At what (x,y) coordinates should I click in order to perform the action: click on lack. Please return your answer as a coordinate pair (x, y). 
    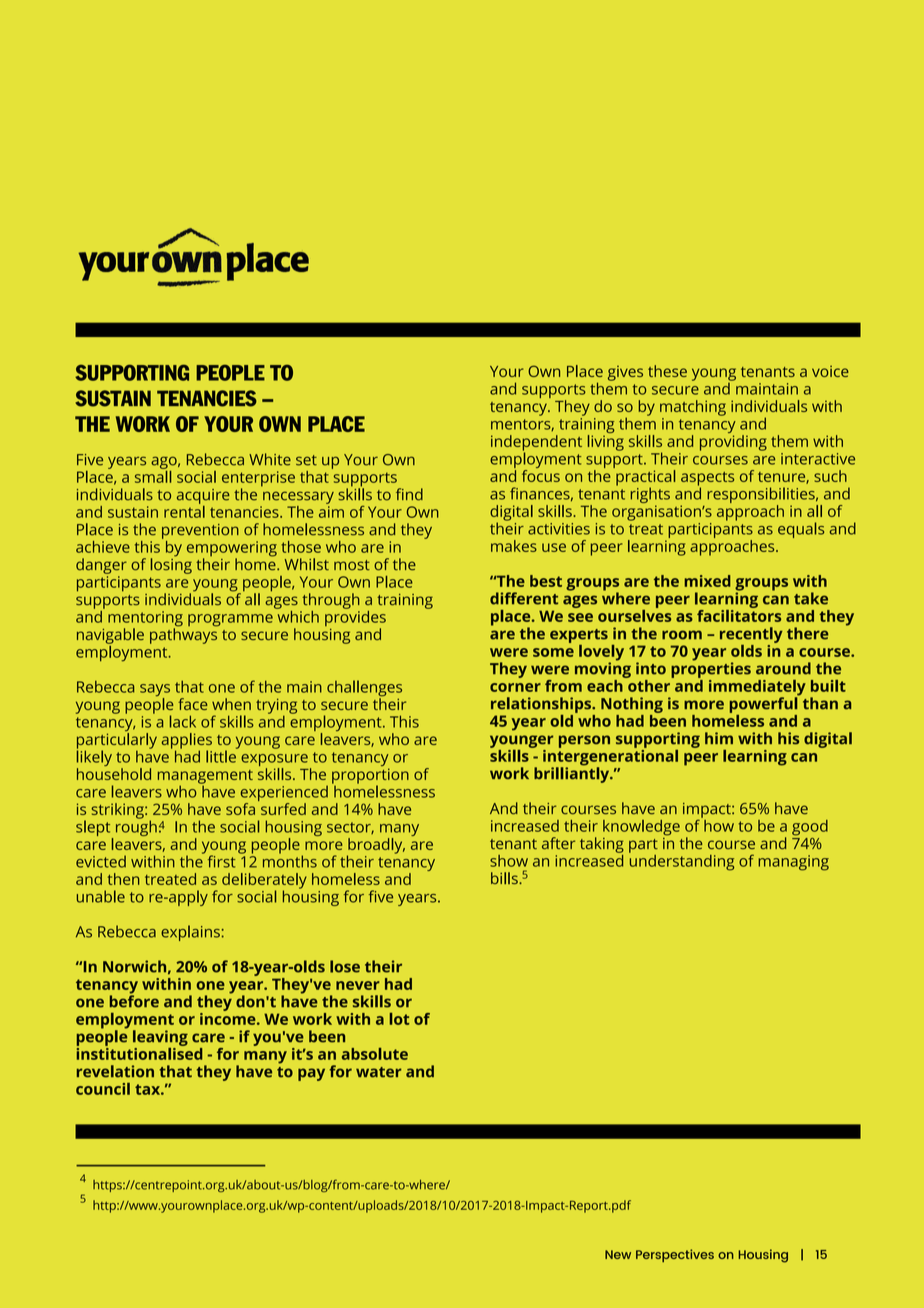
    Looking at the image, I should click on (183, 721).
